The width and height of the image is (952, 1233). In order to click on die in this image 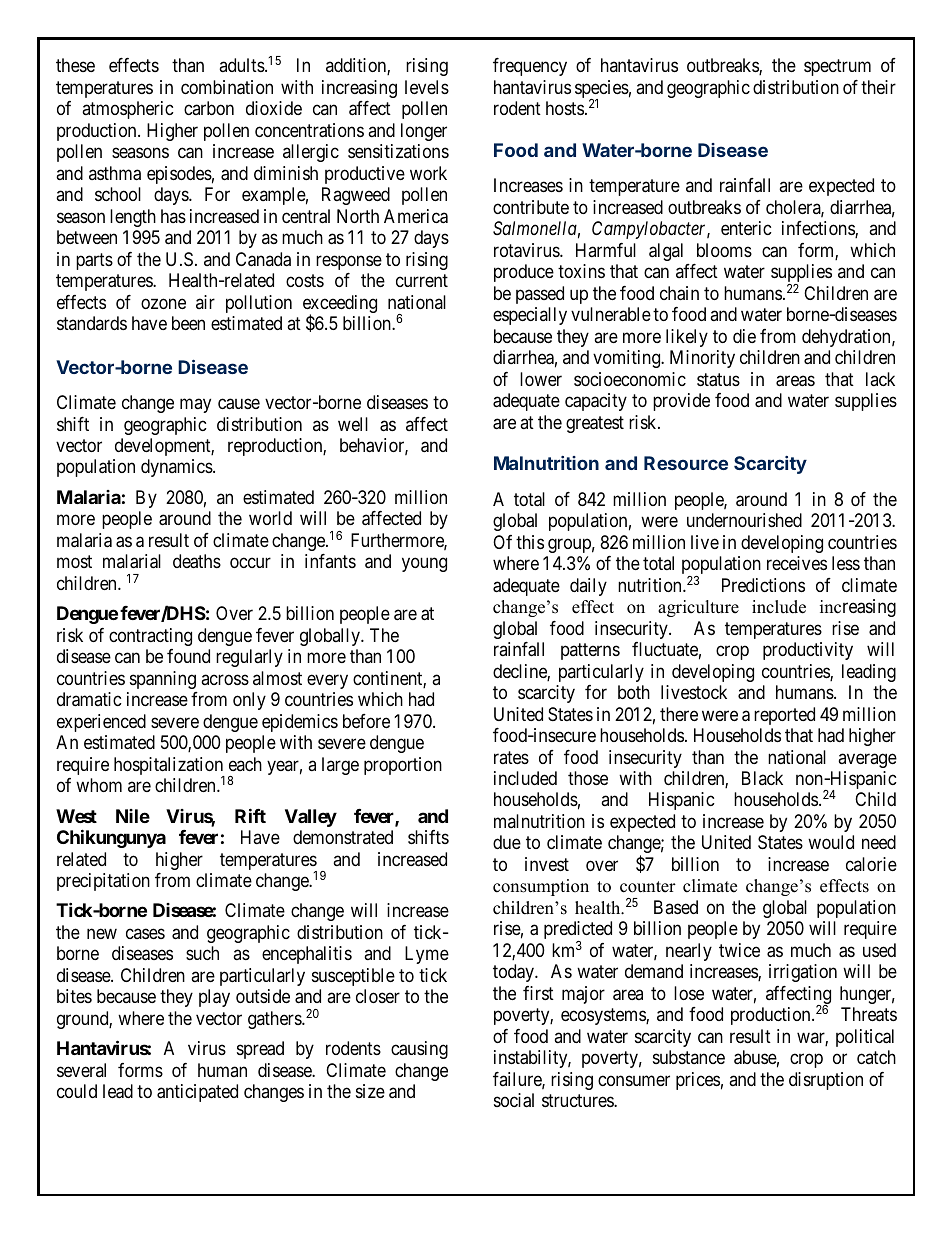, I will do `click(744, 336)`.
